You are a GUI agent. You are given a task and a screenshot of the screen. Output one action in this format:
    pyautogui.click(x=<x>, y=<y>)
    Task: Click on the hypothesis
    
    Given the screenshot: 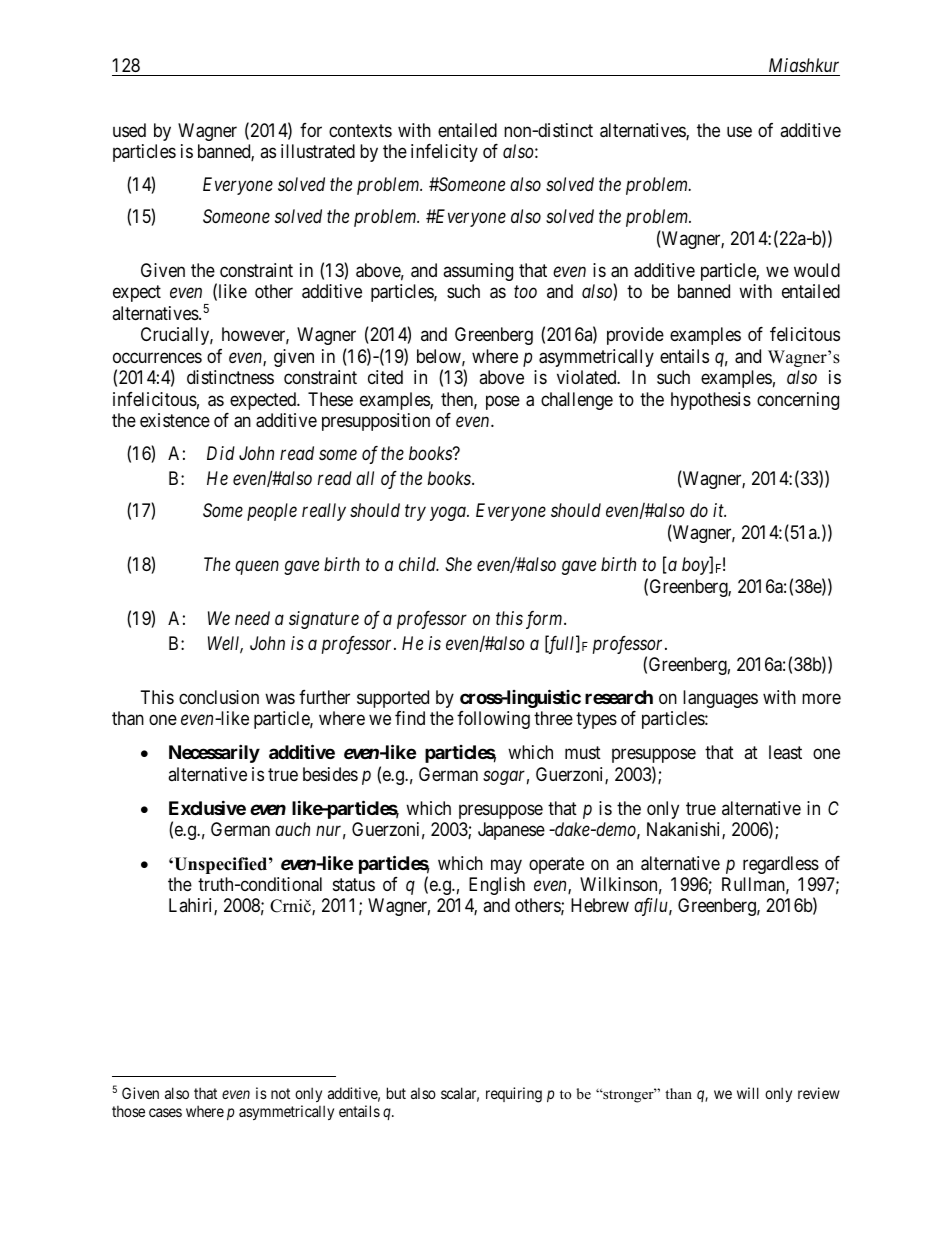 What is the action you would take?
    pyautogui.click(x=711, y=401)
